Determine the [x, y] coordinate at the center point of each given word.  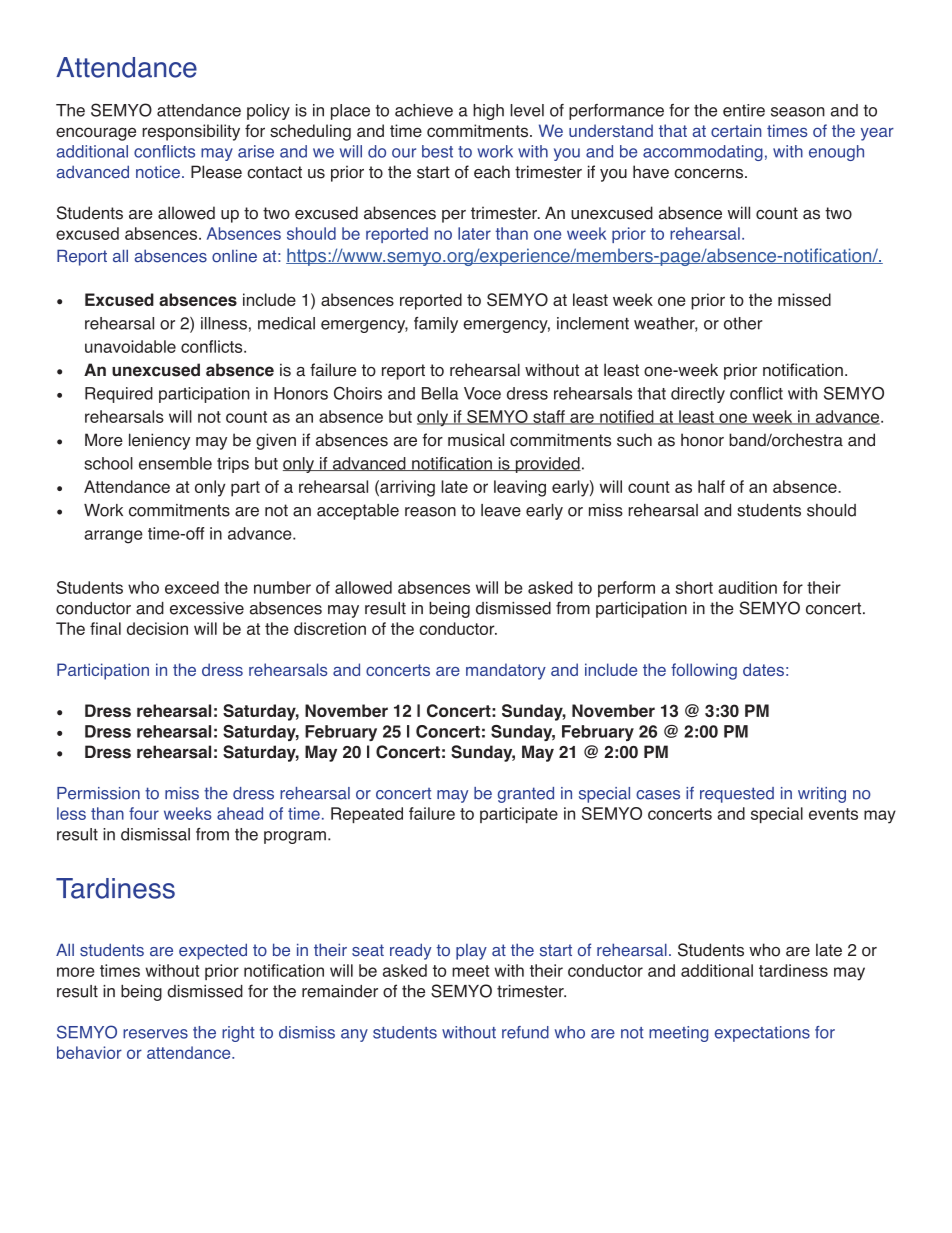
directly [698, 395]
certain [736, 130]
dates [763, 669]
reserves [155, 1034]
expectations [762, 1034]
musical [476, 440]
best [437, 151]
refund [525, 1032]
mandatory [506, 671]
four [144, 813]
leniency [159, 441]
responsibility [191, 132]
